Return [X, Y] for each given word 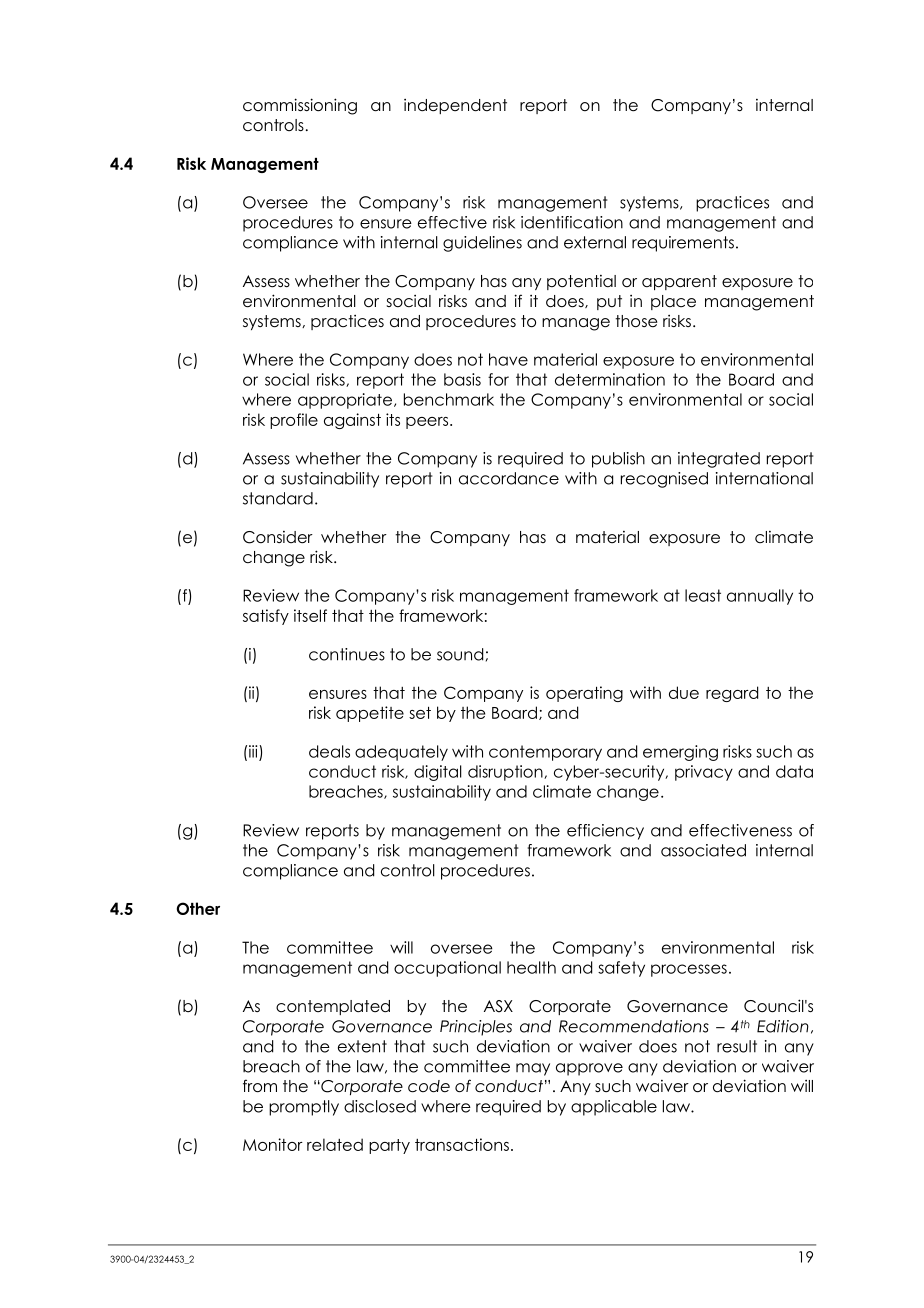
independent [455, 106]
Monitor [273, 1144]
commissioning [300, 106]
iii [253, 751]
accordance [509, 478]
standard [278, 498]
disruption [506, 773]
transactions [462, 1144]
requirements [683, 244]
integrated [719, 460]
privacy [704, 773]
